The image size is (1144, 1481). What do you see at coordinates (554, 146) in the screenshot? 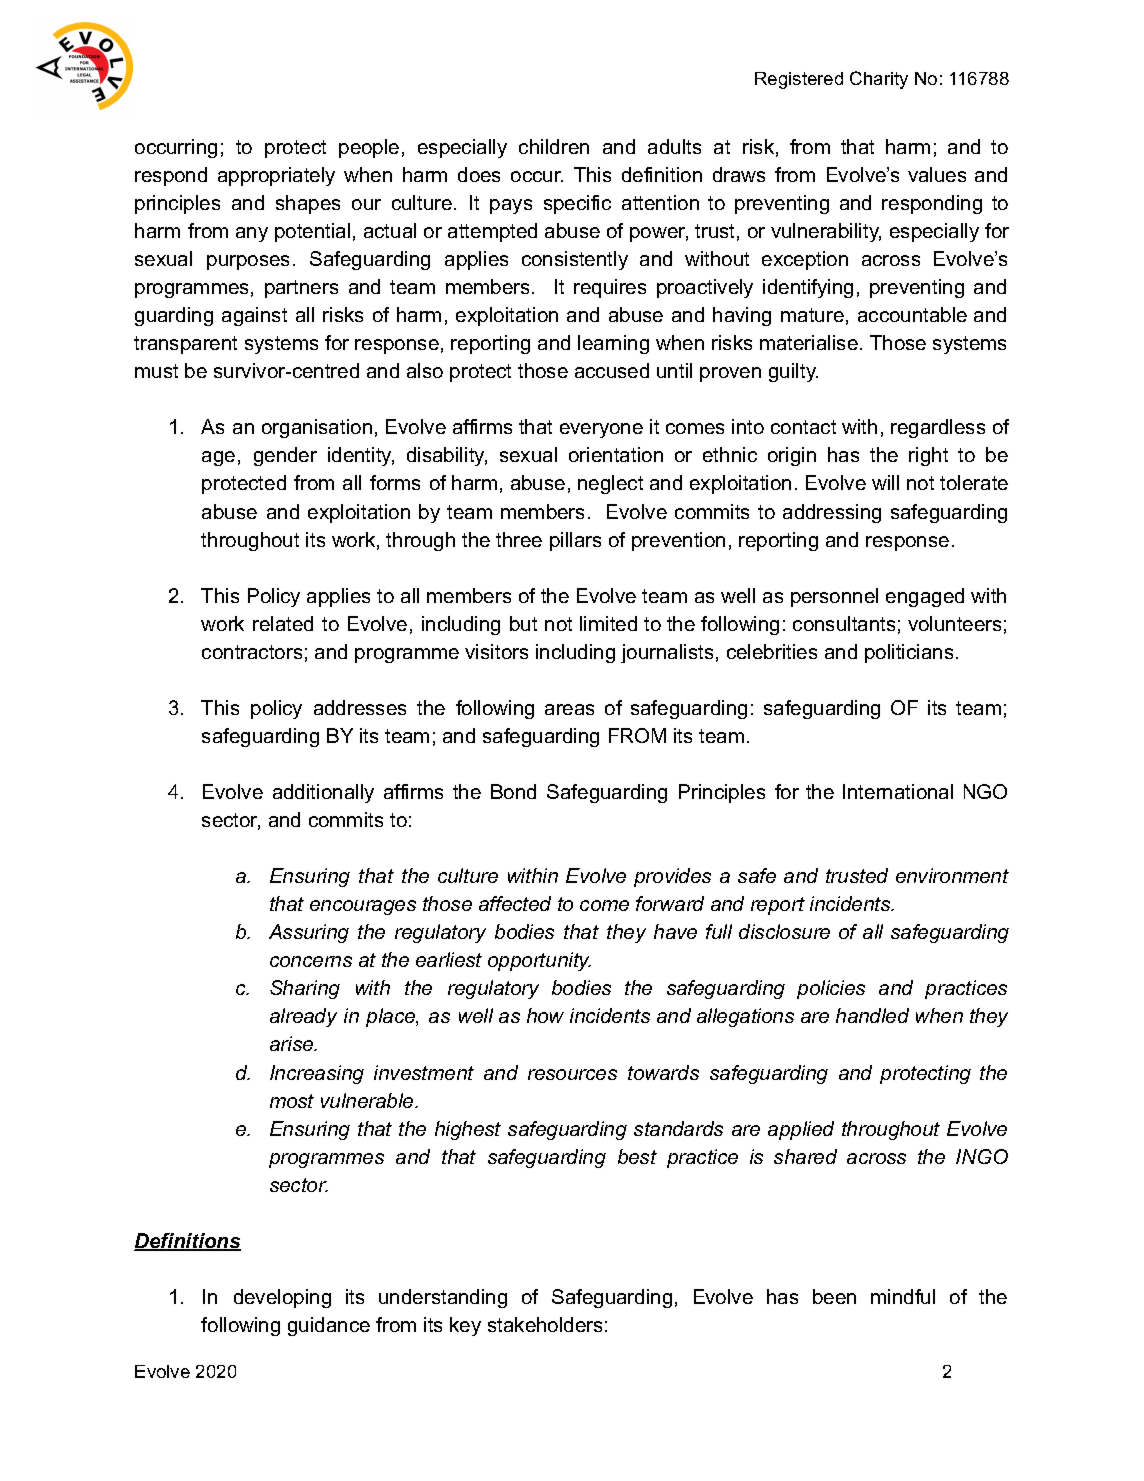
I see `children` at bounding box center [554, 146].
